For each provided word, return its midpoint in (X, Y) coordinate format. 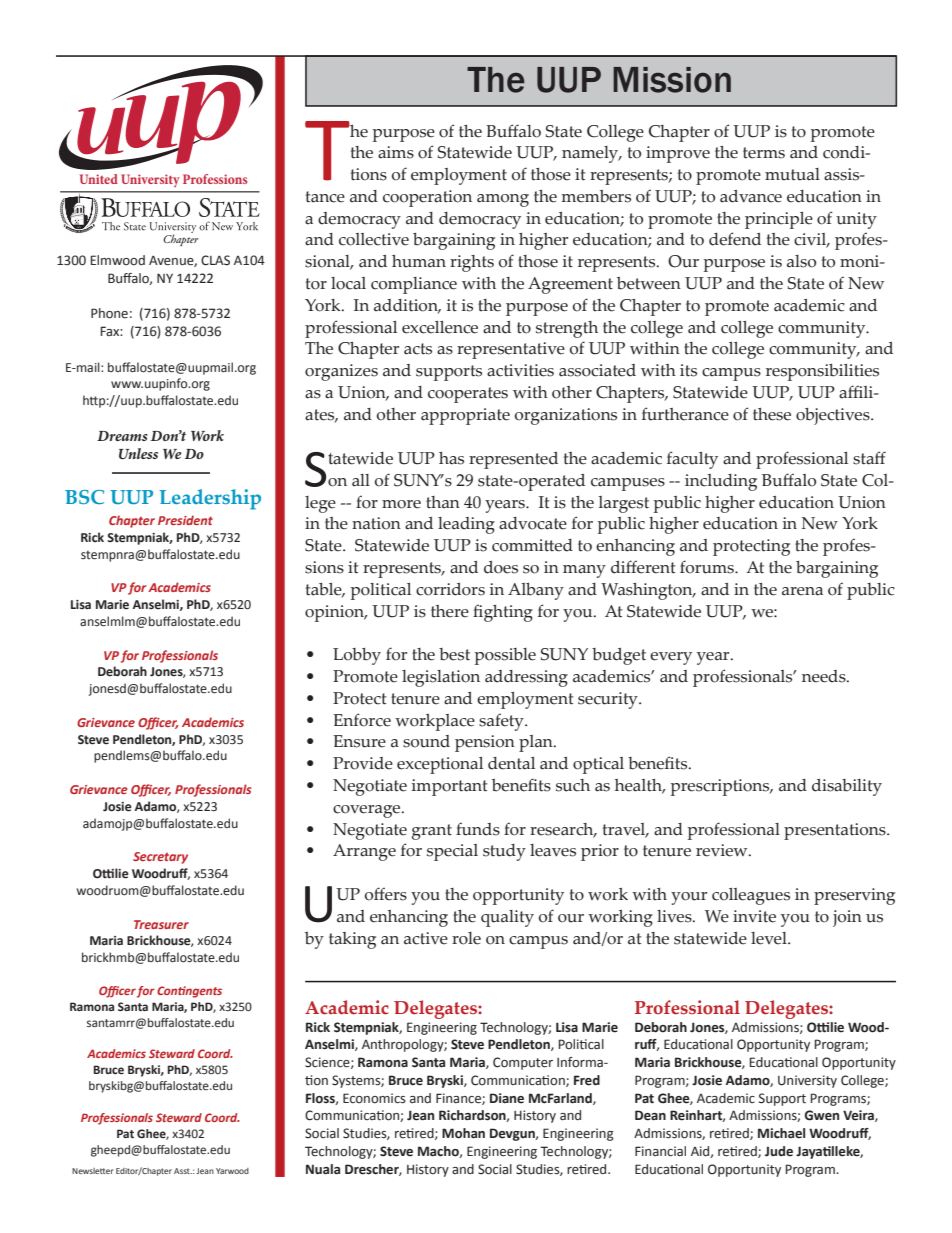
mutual (792, 174)
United (99, 179)
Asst (183, 1171)
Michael (781, 1133)
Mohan (463, 1133)
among (503, 200)
